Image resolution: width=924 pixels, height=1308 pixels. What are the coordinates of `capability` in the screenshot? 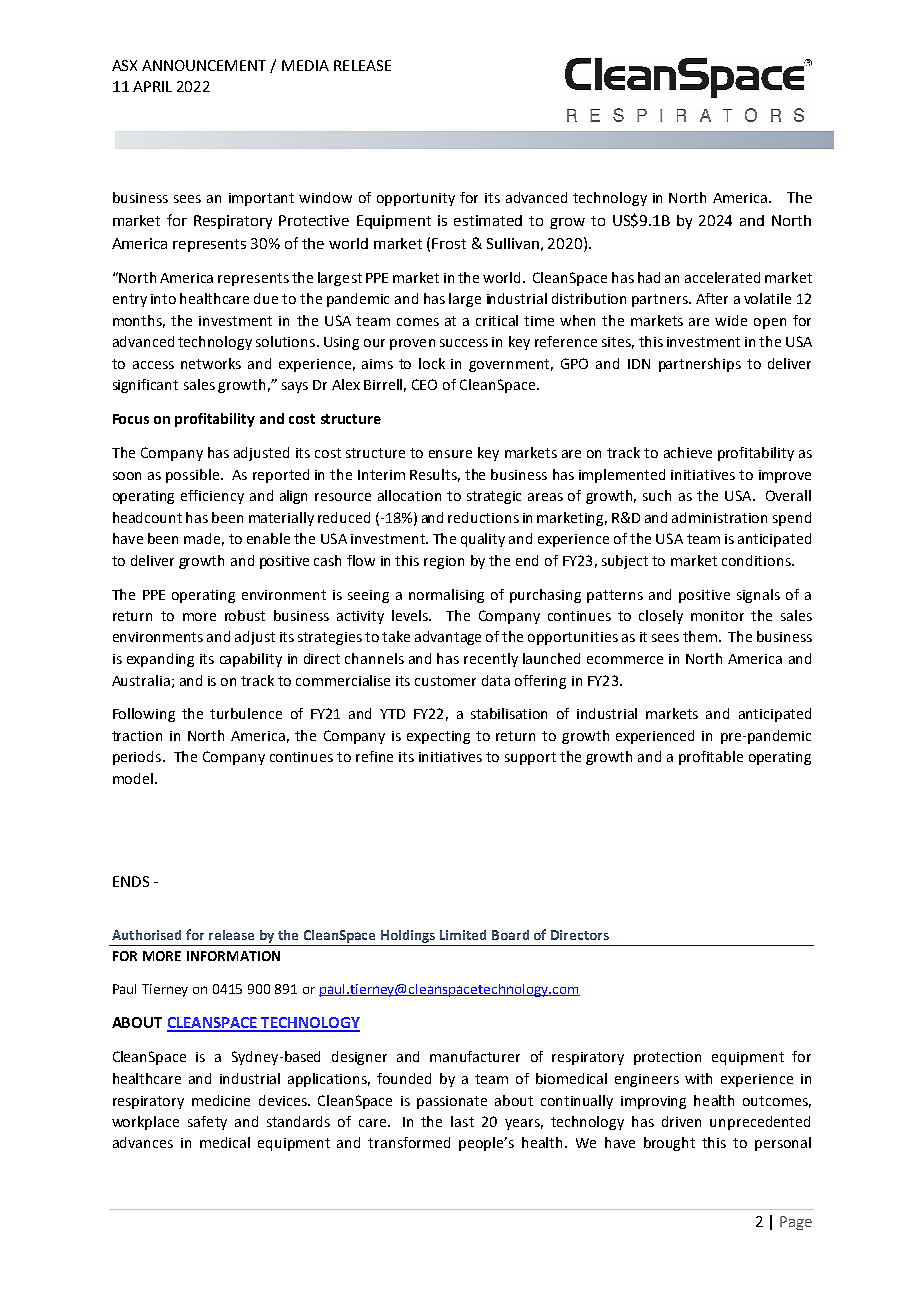 It's located at (251, 660).
